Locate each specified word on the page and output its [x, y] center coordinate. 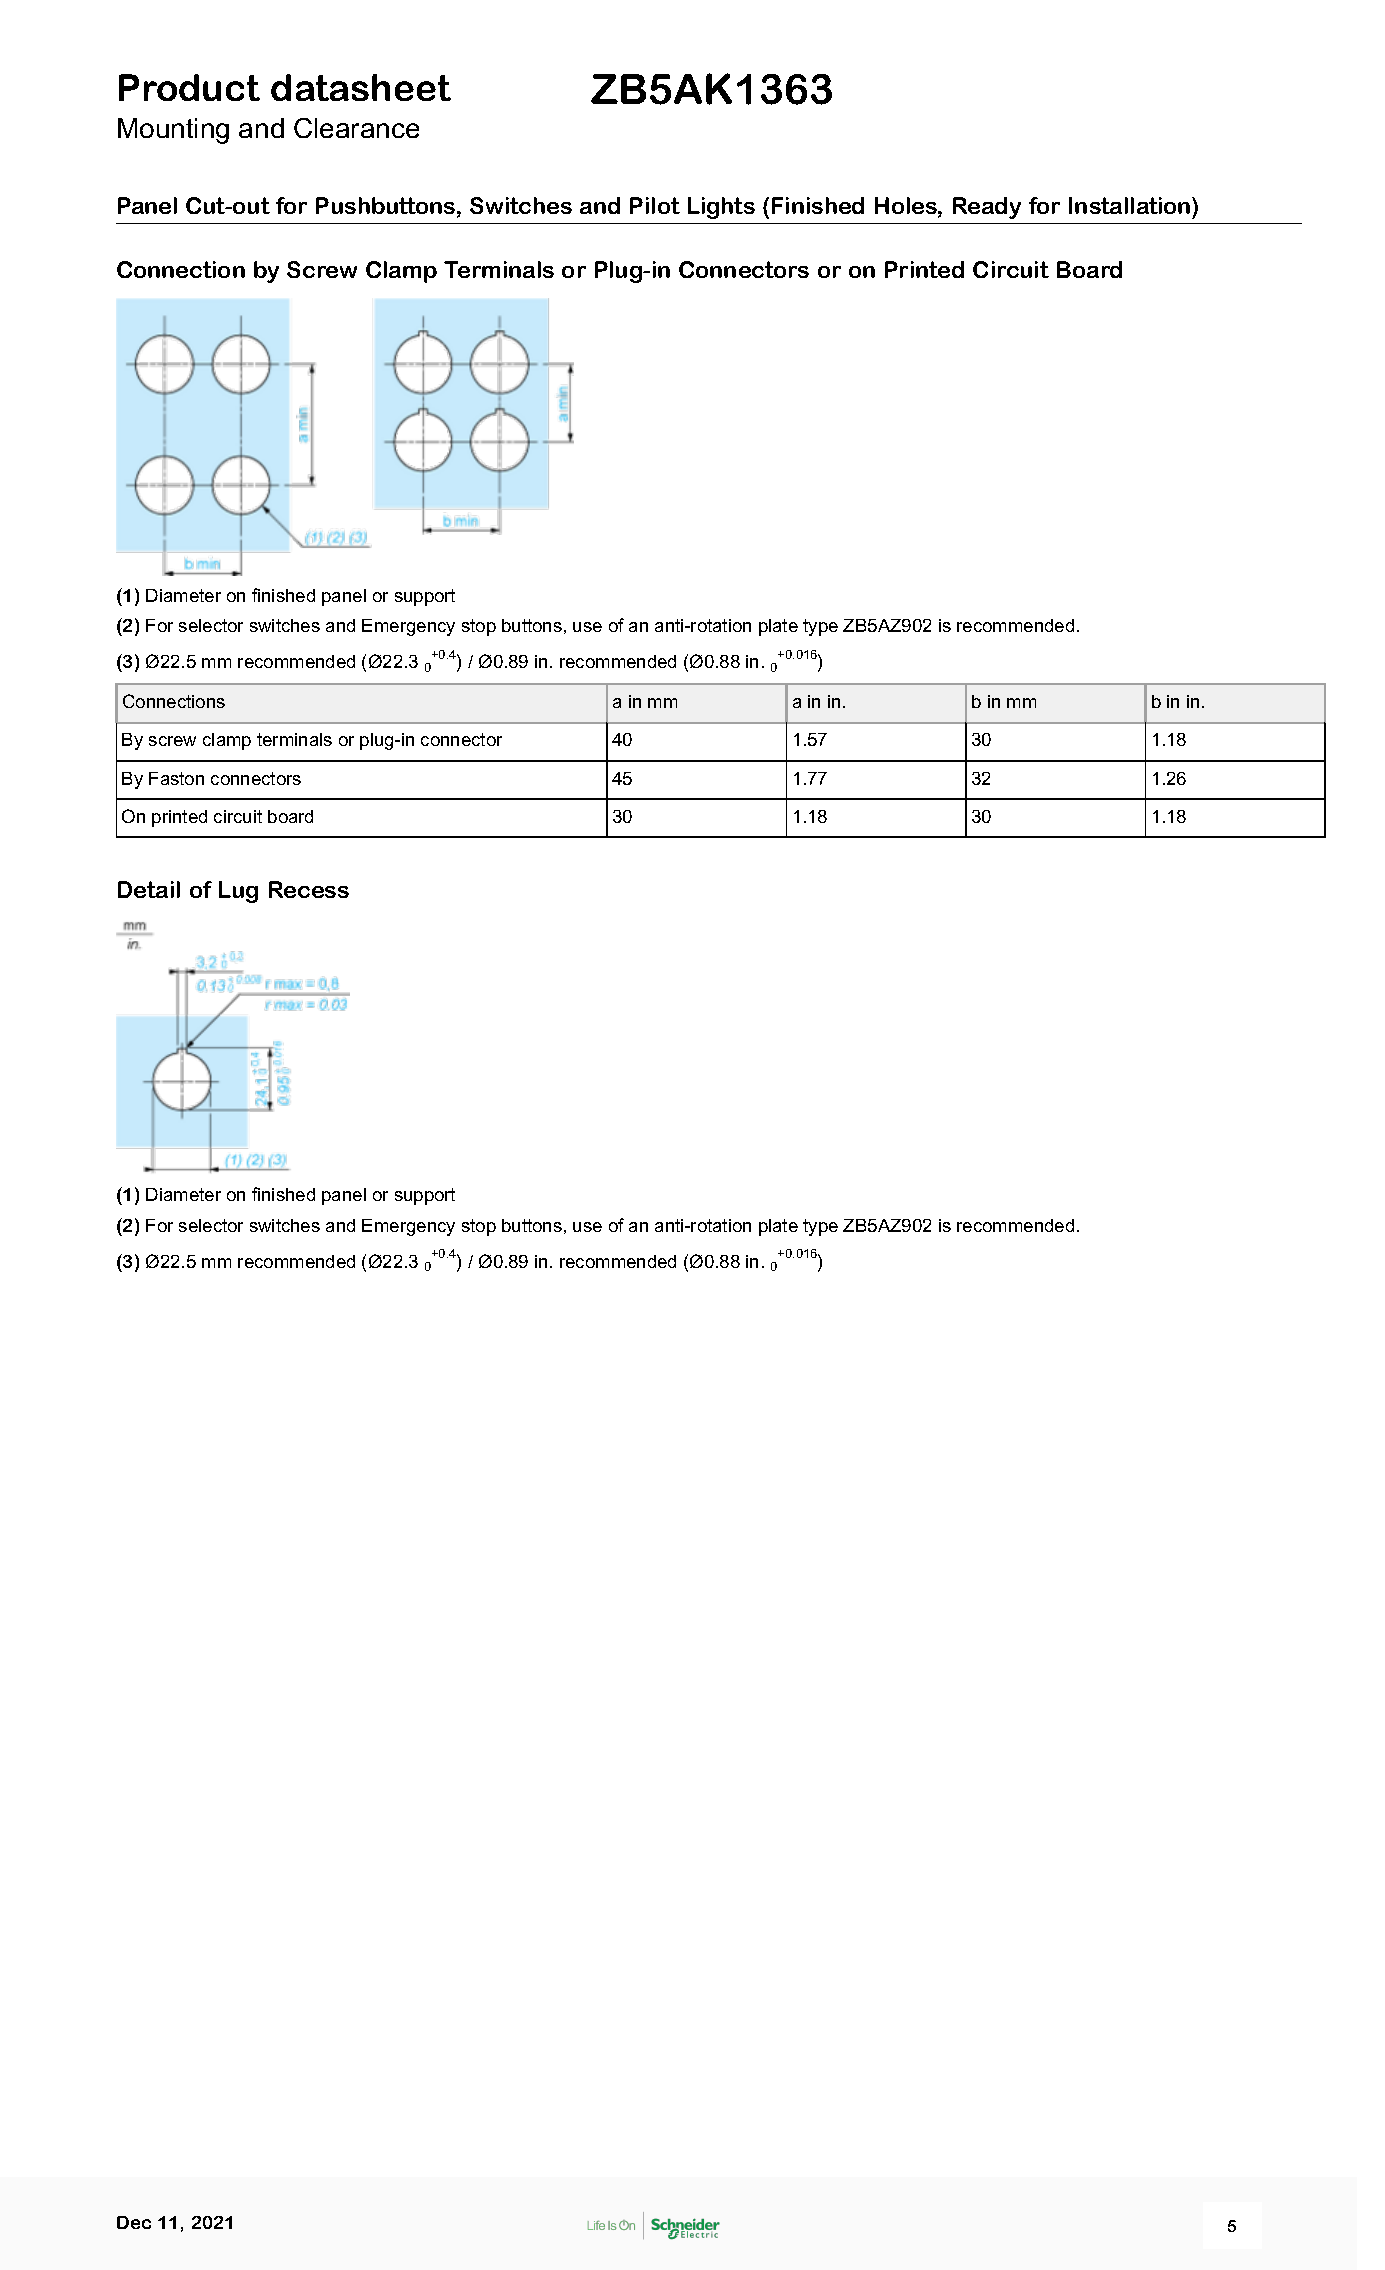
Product [189, 87]
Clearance [356, 128]
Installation [1131, 205]
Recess [309, 889]
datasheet [361, 87]
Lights [721, 208]
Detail [149, 889]
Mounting [173, 131]
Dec [134, 2222]
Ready [987, 208]
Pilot [655, 205]
